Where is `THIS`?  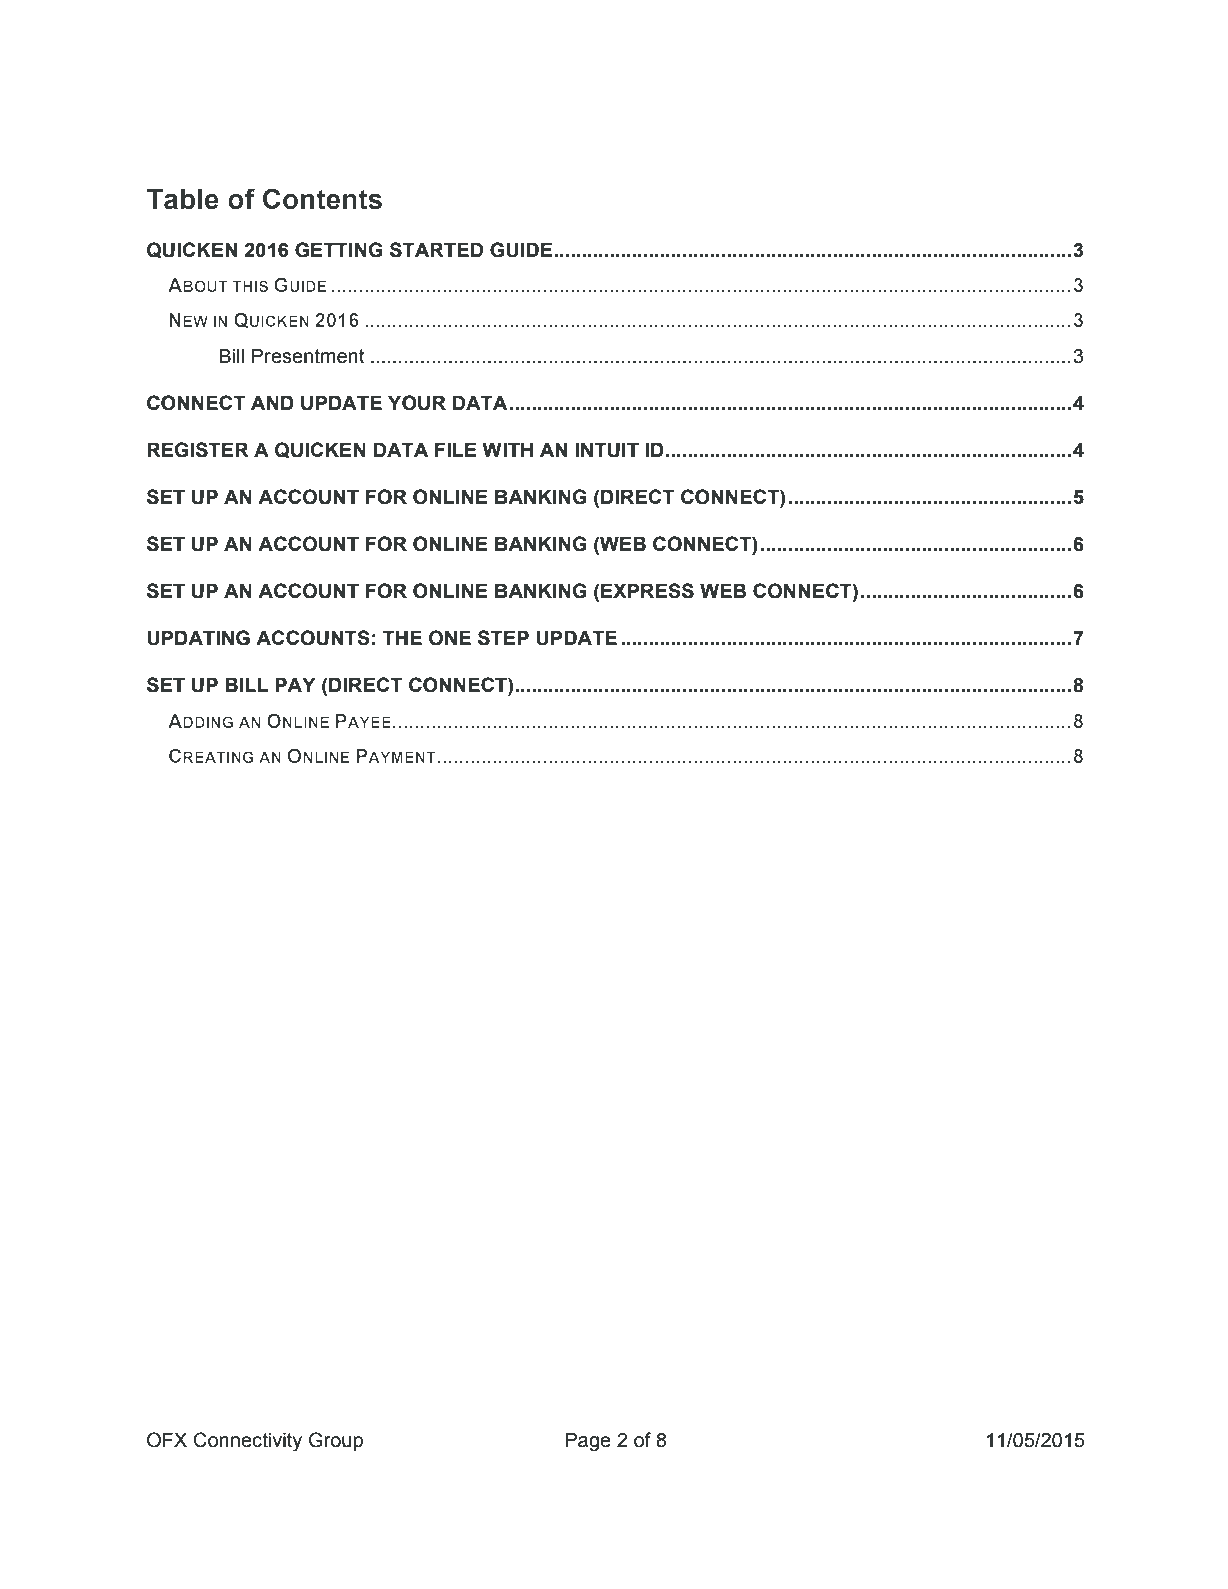
THIS is located at coordinates (250, 286).
